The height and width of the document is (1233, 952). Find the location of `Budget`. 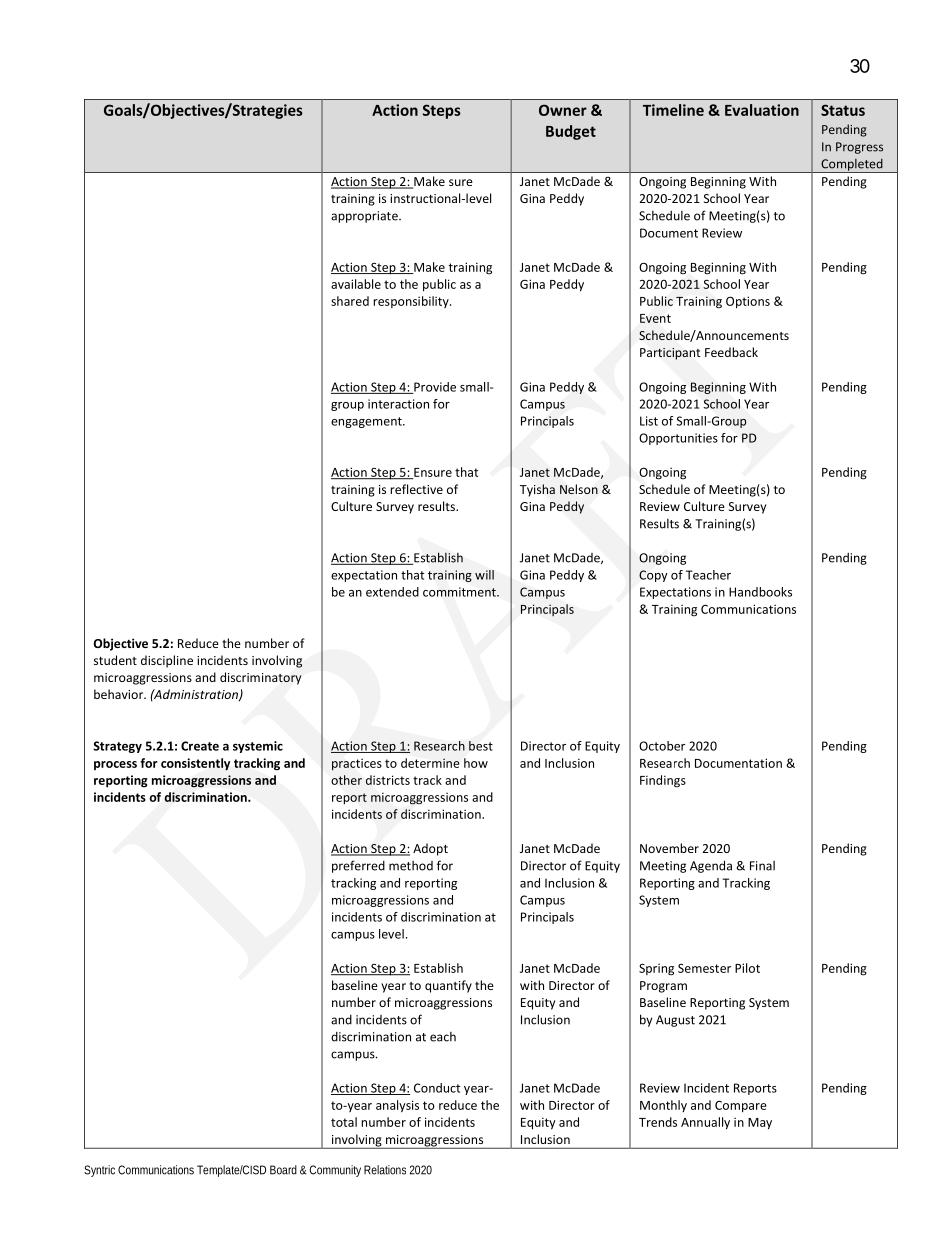

Budget is located at coordinates (571, 132).
